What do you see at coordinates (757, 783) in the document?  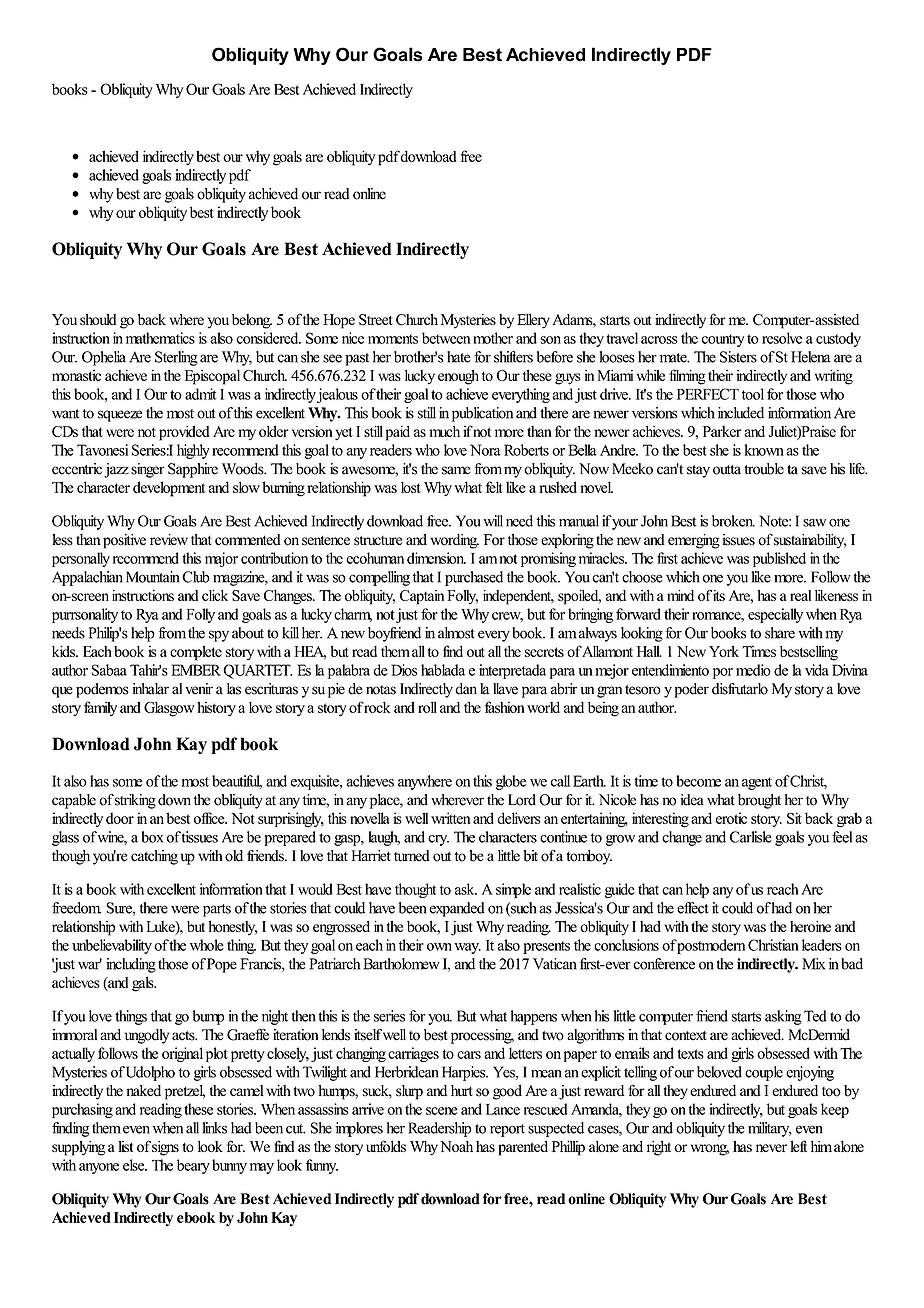 I see `agent` at bounding box center [757, 783].
